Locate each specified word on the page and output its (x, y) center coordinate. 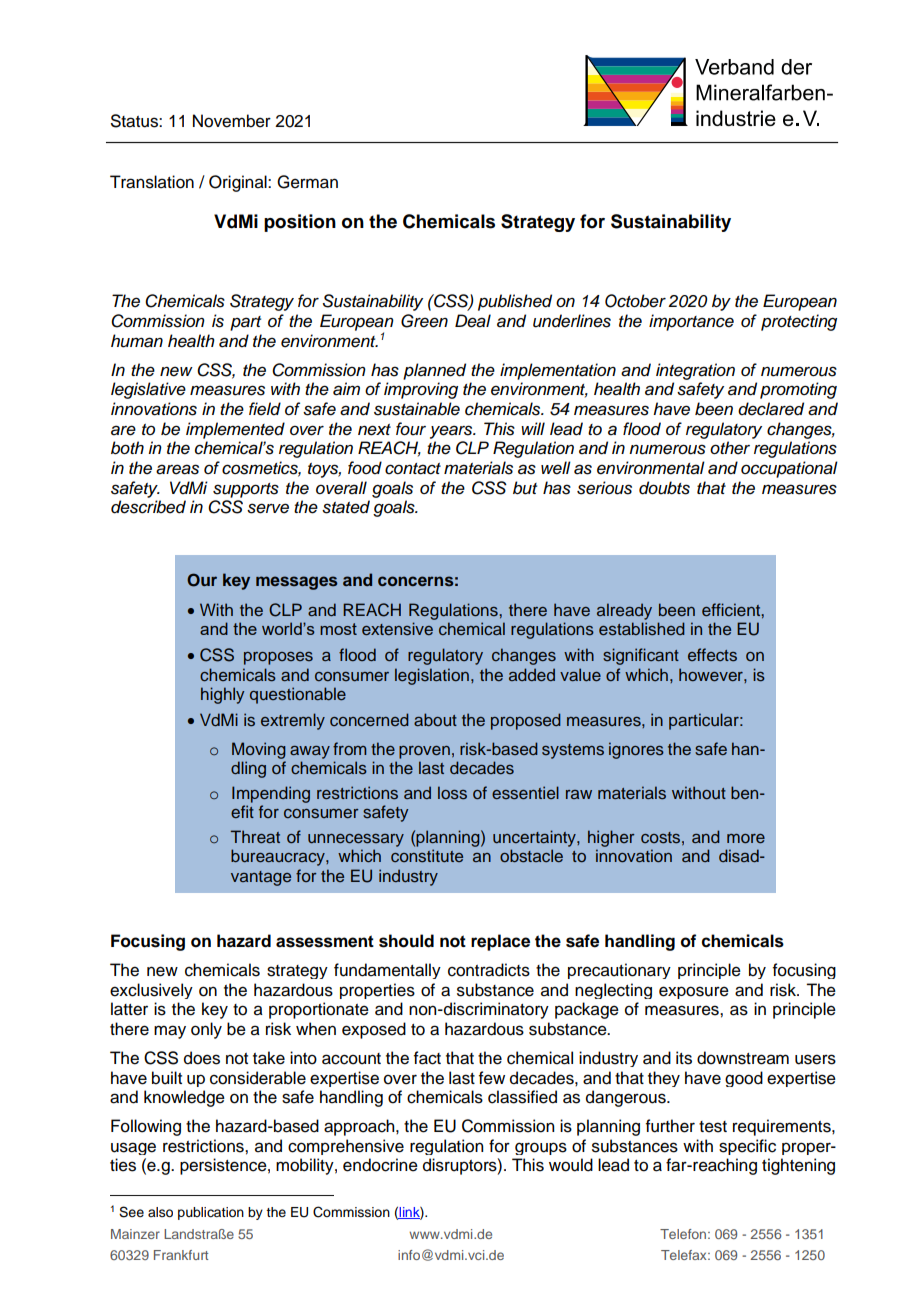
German (307, 182)
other (730, 448)
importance (691, 322)
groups (541, 1148)
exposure (694, 992)
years (452, 432)
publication (211, 1213)
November (232, 121)
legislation (432, 676)
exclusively (151, 991)
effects (712, 655)
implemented (235, 430)
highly (222, 695)
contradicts (489, 970)
